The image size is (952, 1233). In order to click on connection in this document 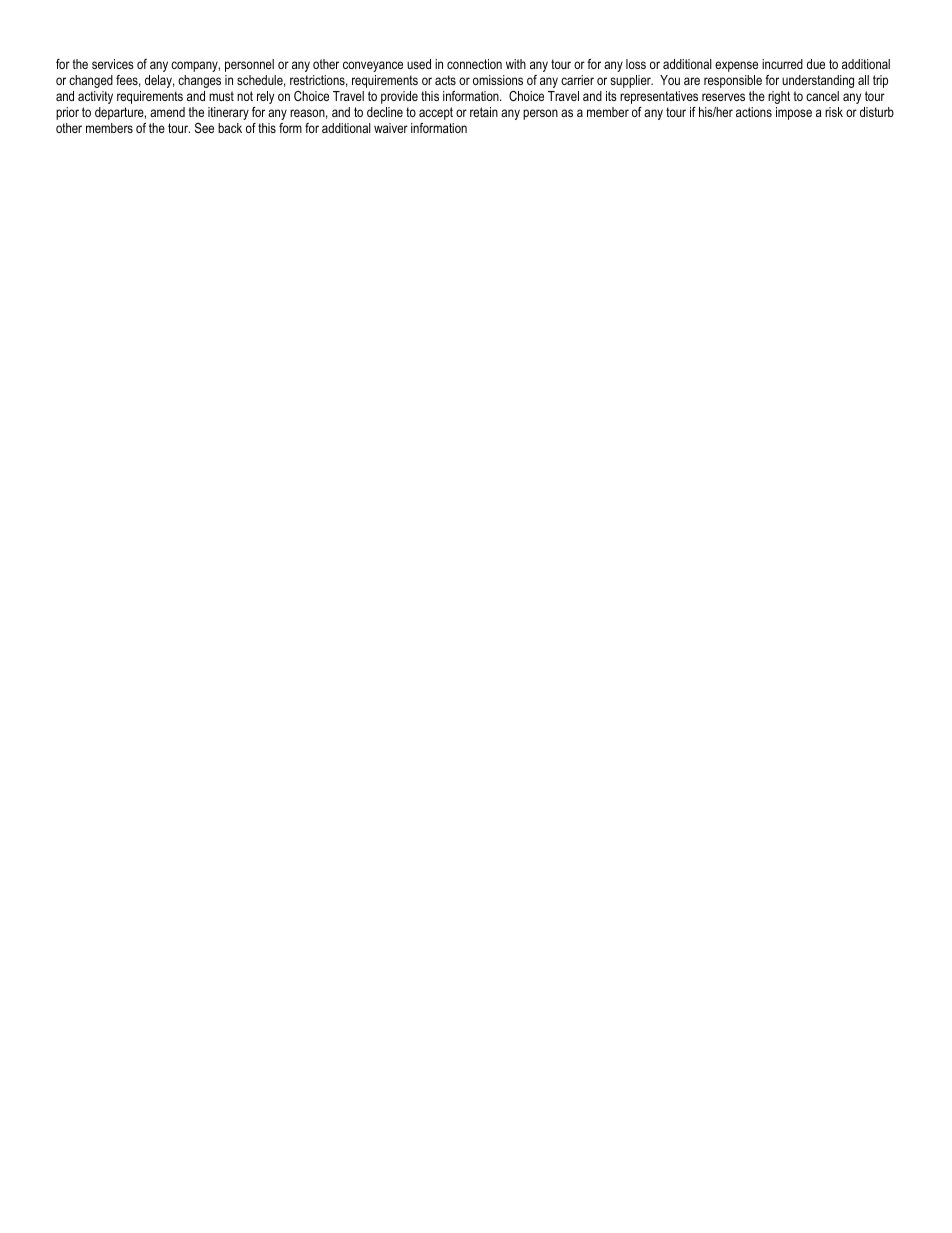, I will do `click(474, 64)`.
